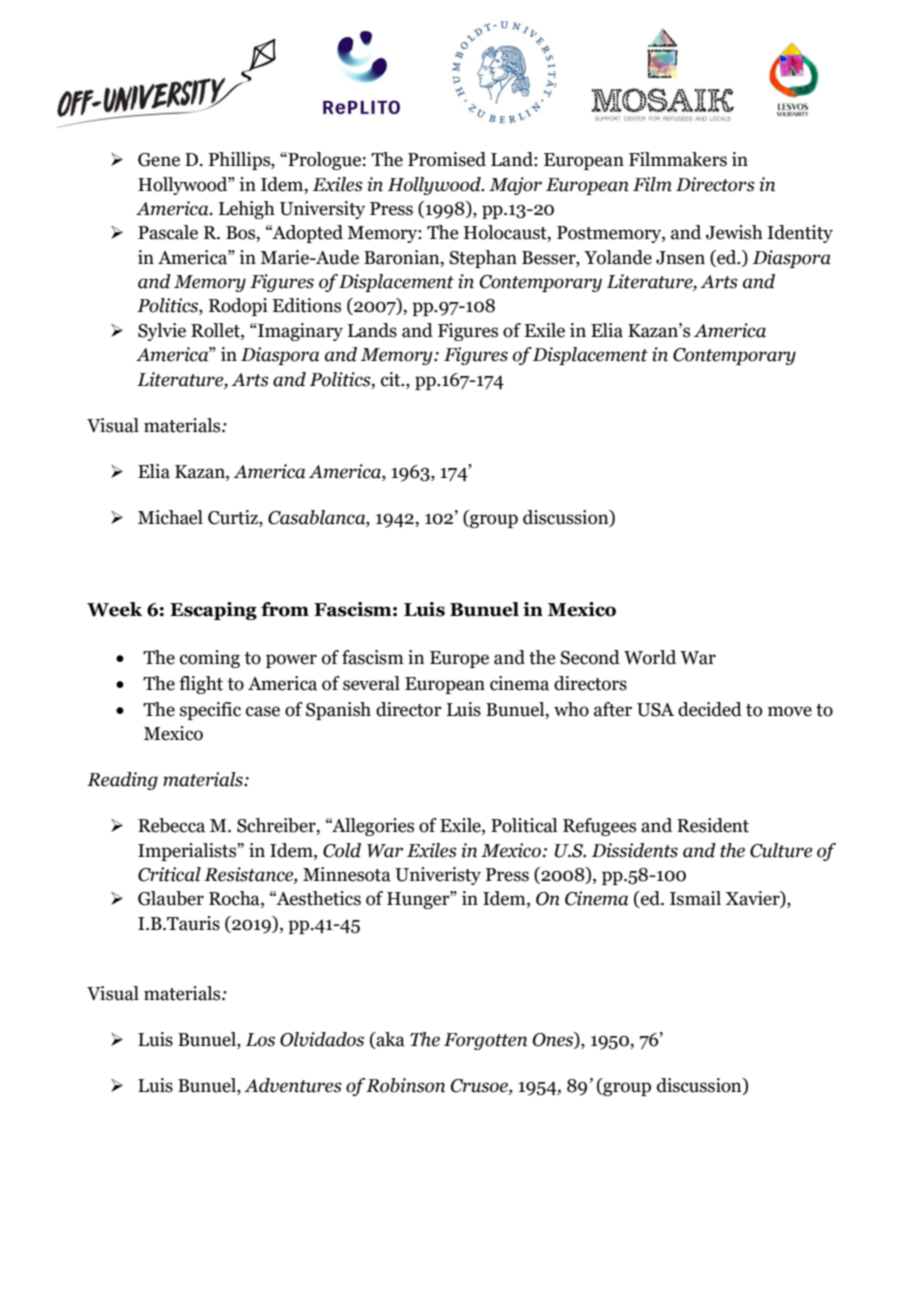 This screenshot has height=1308, width=924. Describe the element at coordinates (650, 657) in the screenshot. I see `World` at that location.
